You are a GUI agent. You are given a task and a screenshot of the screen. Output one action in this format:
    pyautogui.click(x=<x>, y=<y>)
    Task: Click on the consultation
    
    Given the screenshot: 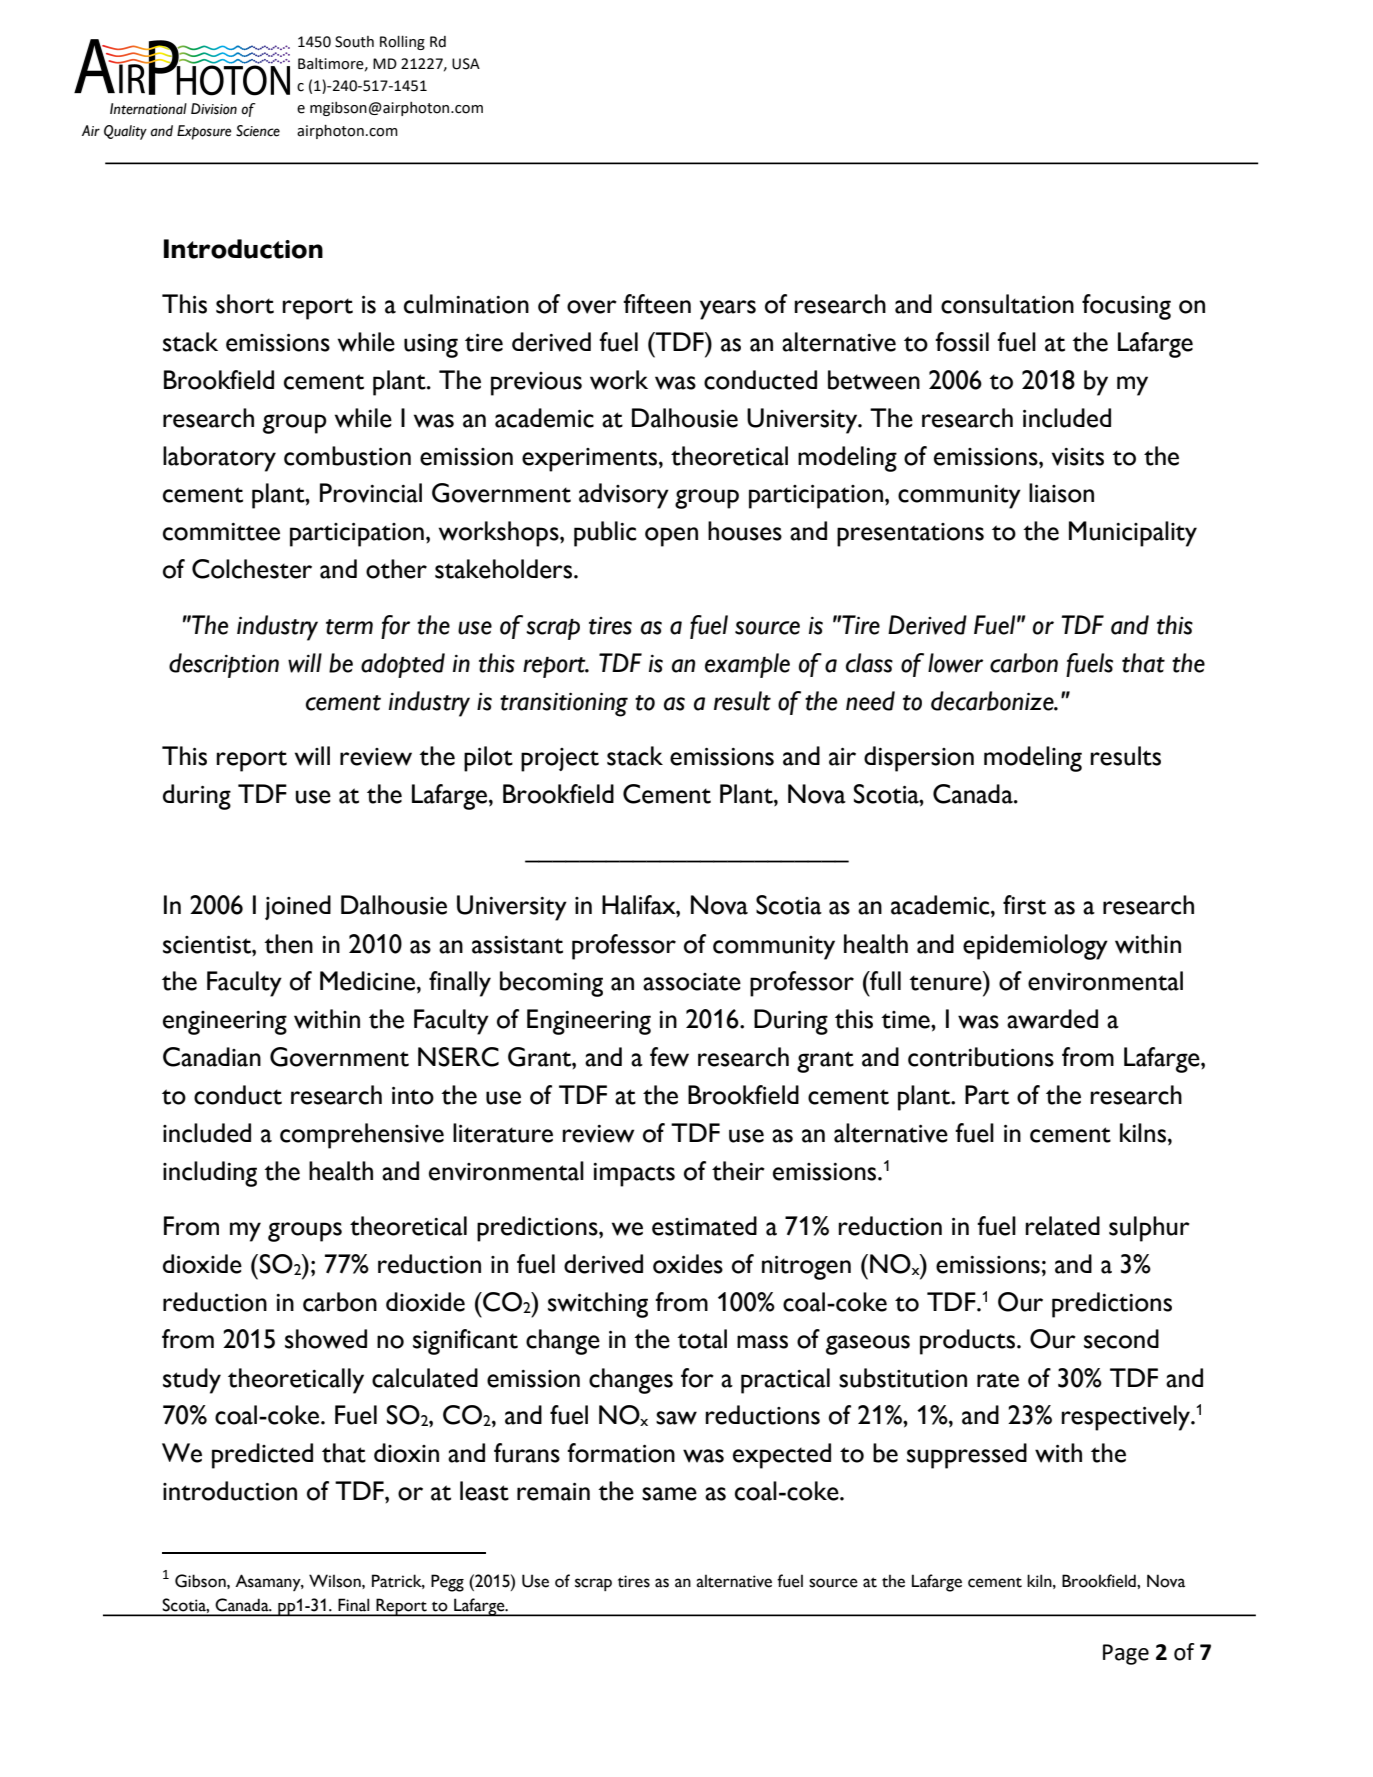 What is the action you would take?
    pyautogui.click(x=1007, y=304)
